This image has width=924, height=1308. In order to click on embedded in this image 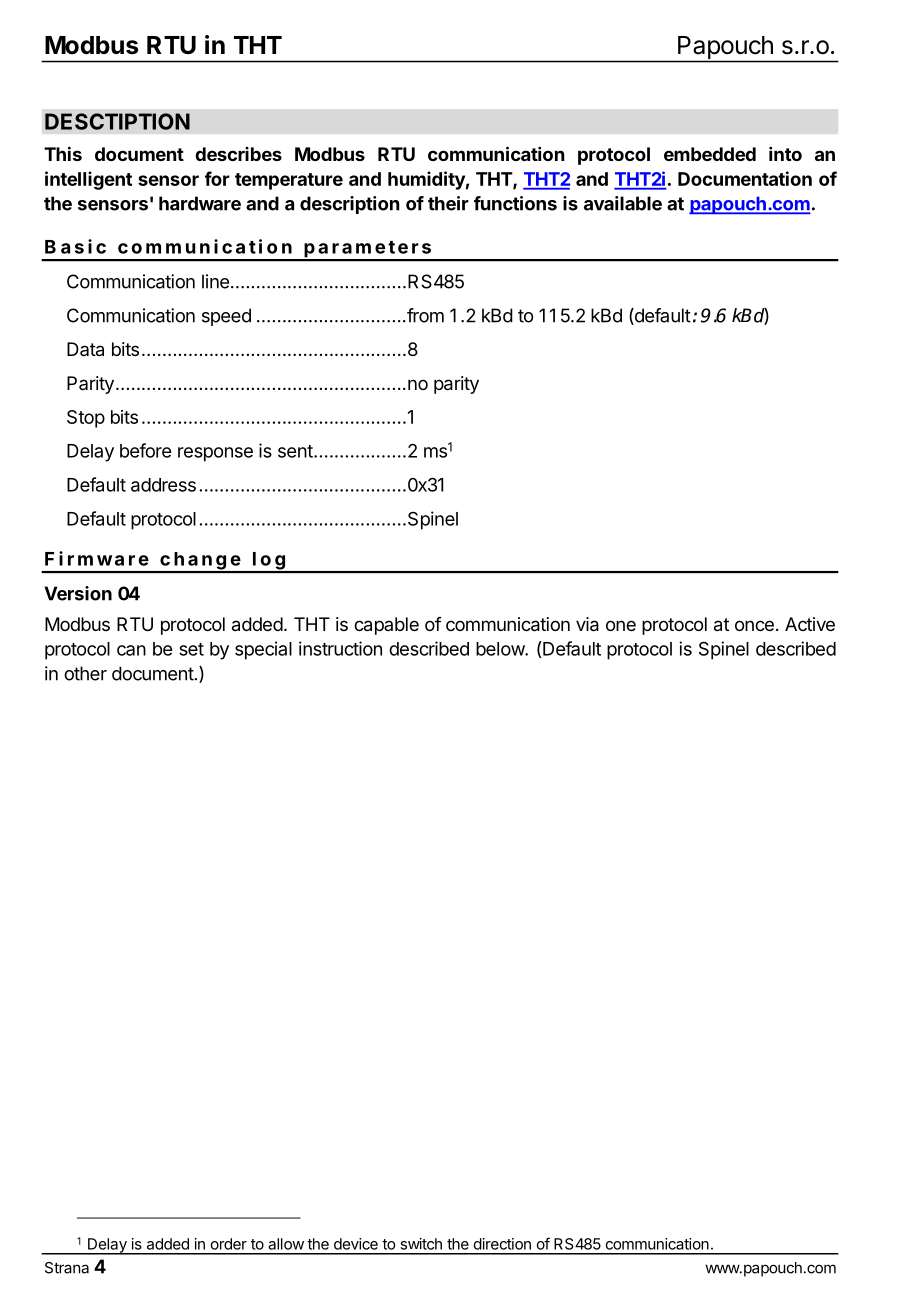, I will do `click(710, 154)`.
